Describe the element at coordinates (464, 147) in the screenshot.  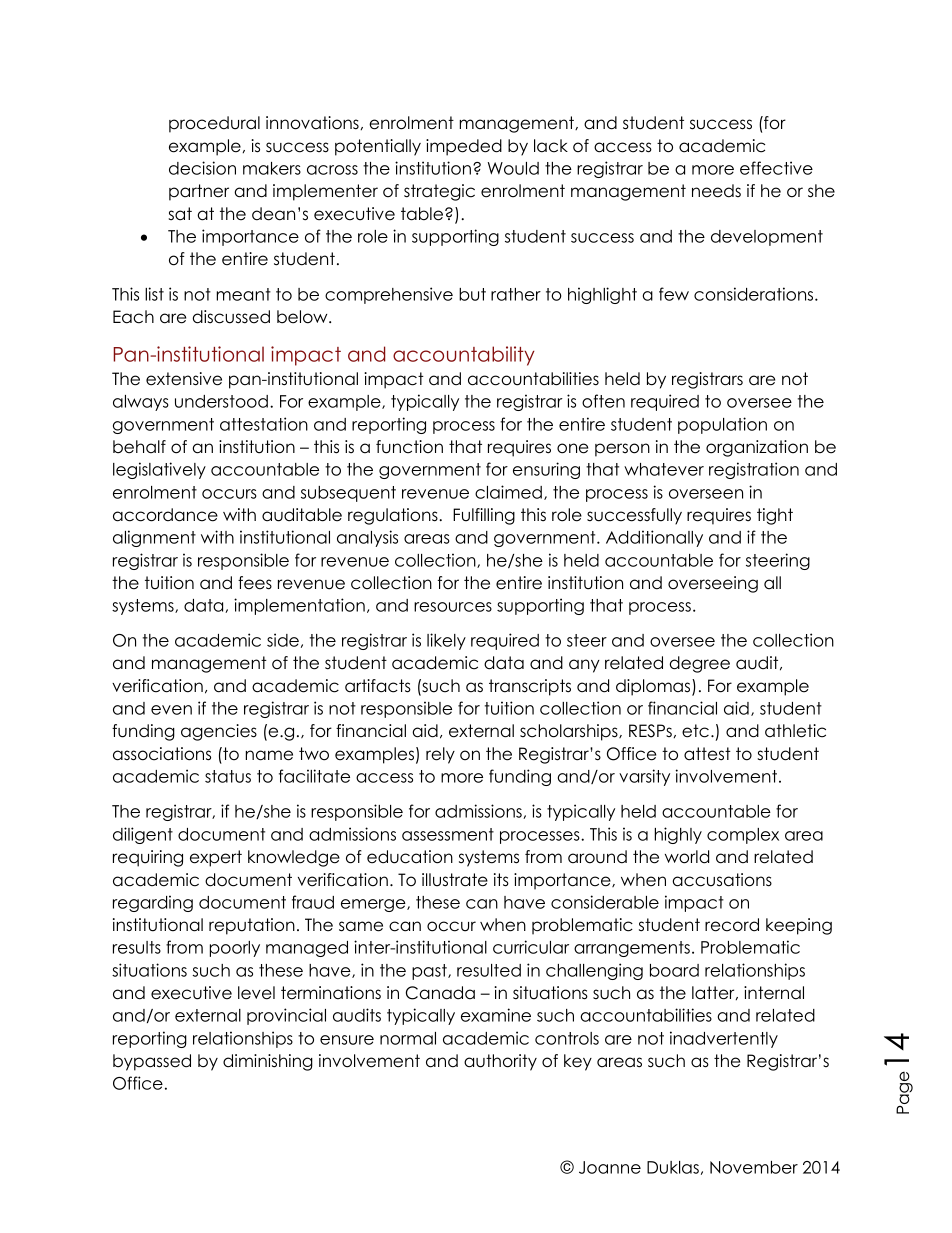
I see `impeded` at that location.
